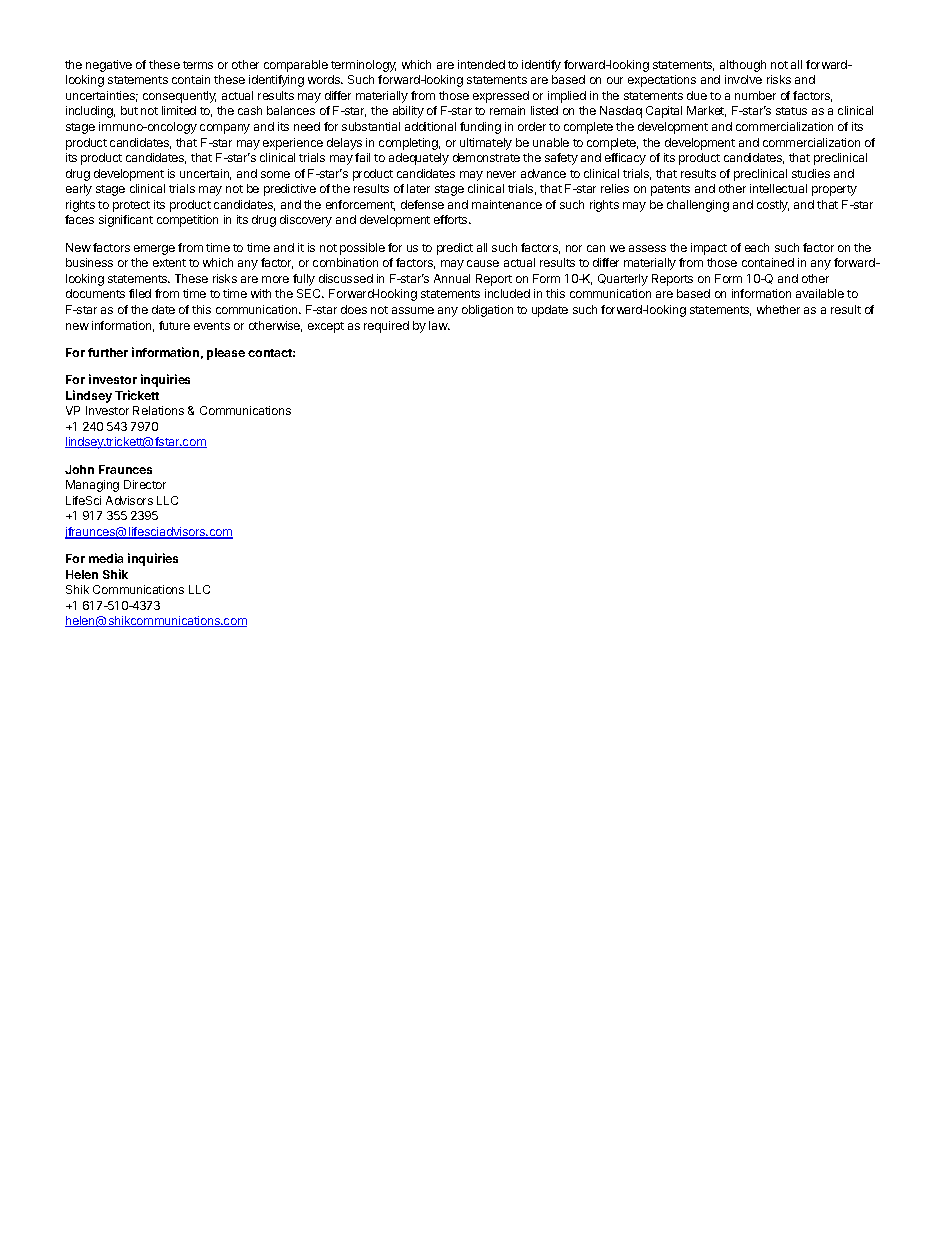 The image size is (952, 1233). Describe the element at coordinates (198, 65) in the screenshot. I see `terms` at that location.
